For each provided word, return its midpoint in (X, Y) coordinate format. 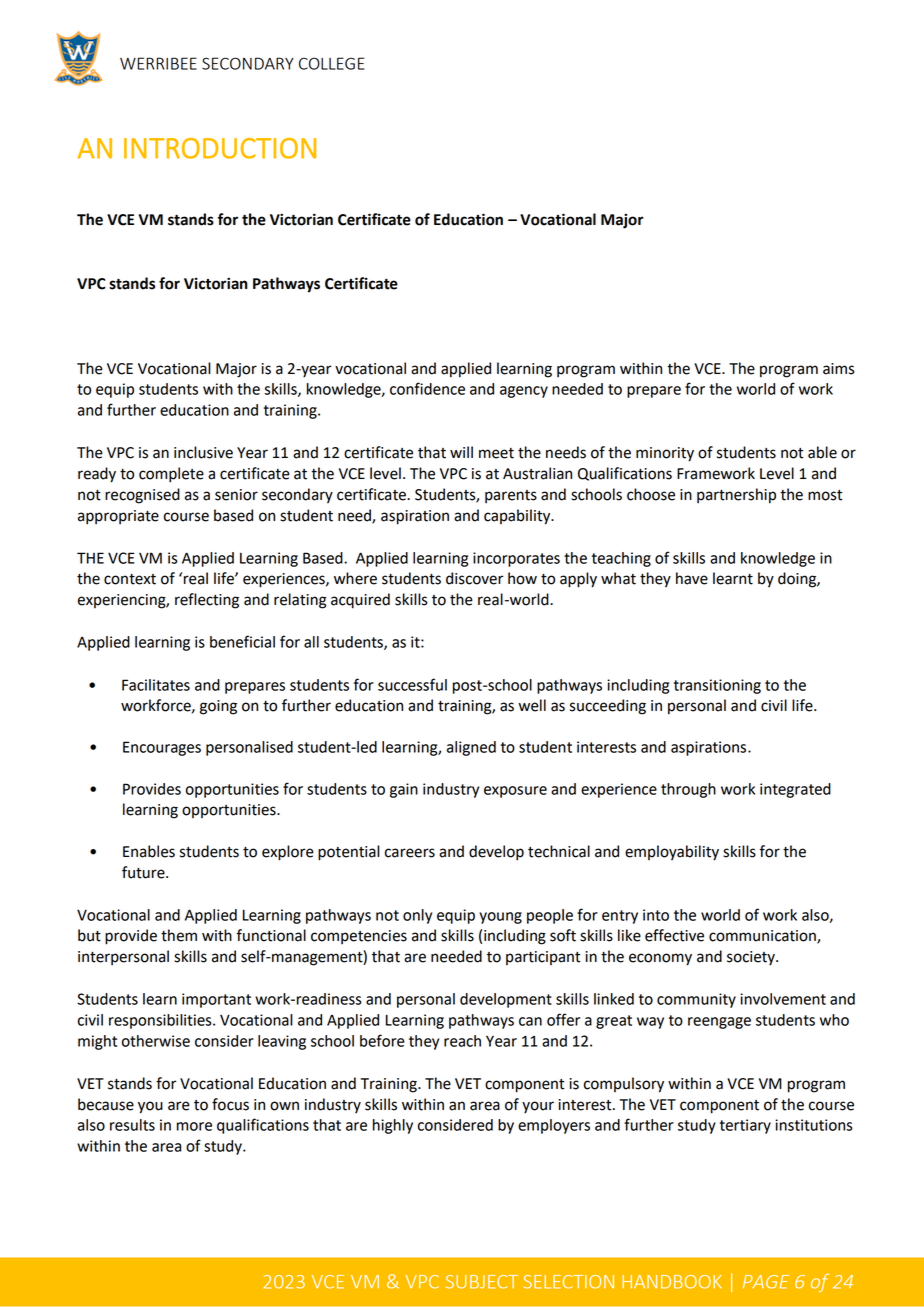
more (194, 1126)
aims (838, 369)
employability (672, 853)
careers (410, 853)
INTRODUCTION (220, 148)
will (461, 452)
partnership (736, 496)
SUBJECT (482, 1282)
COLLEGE (331, 63)
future (144, 872)
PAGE (766, 1282)
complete (171, 475)
